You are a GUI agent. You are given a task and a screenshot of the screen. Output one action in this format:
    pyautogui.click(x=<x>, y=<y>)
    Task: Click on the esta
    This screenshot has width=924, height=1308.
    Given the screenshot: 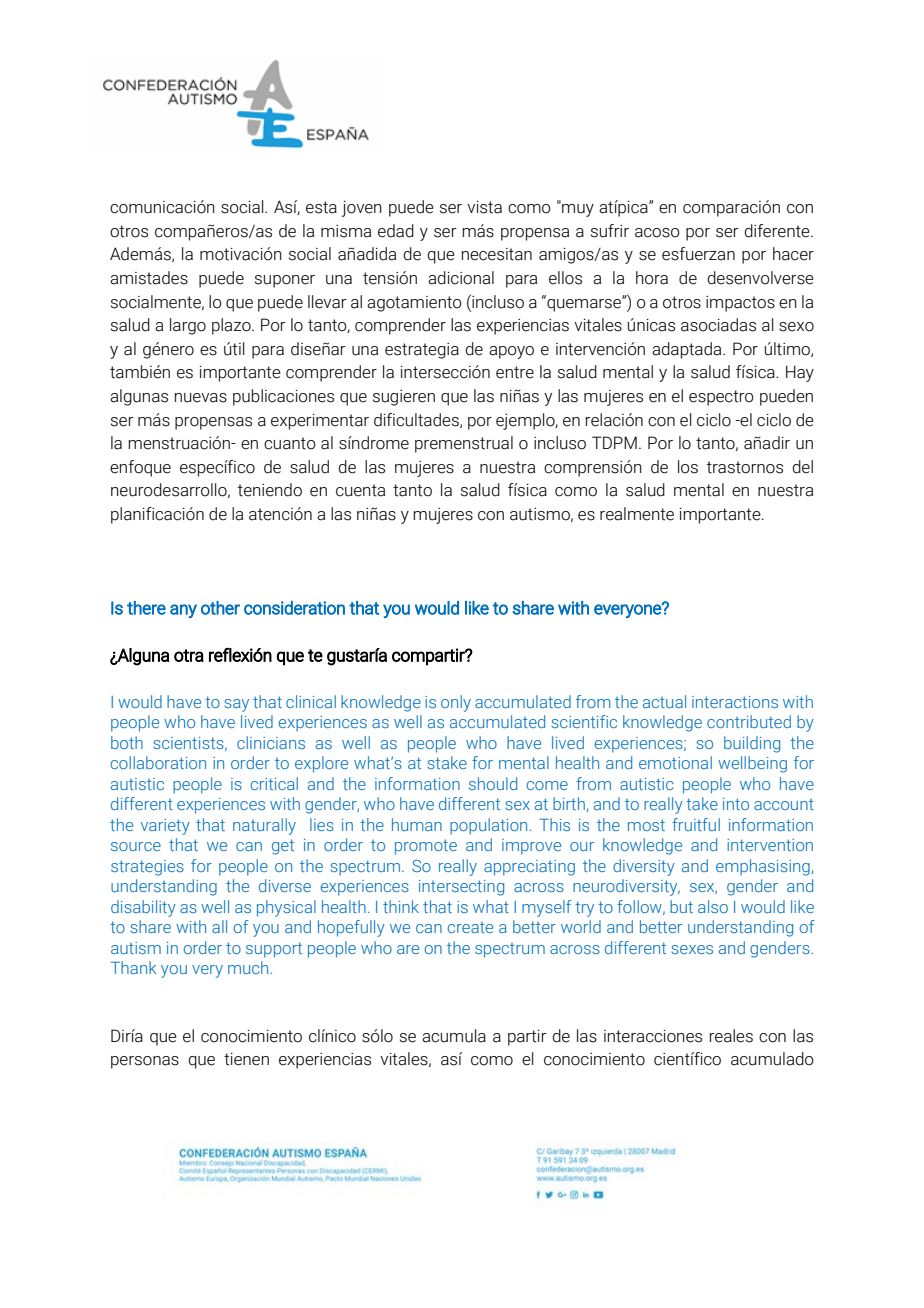 What is the action you would take?
    pyautogui.click(x=321, y=207)
